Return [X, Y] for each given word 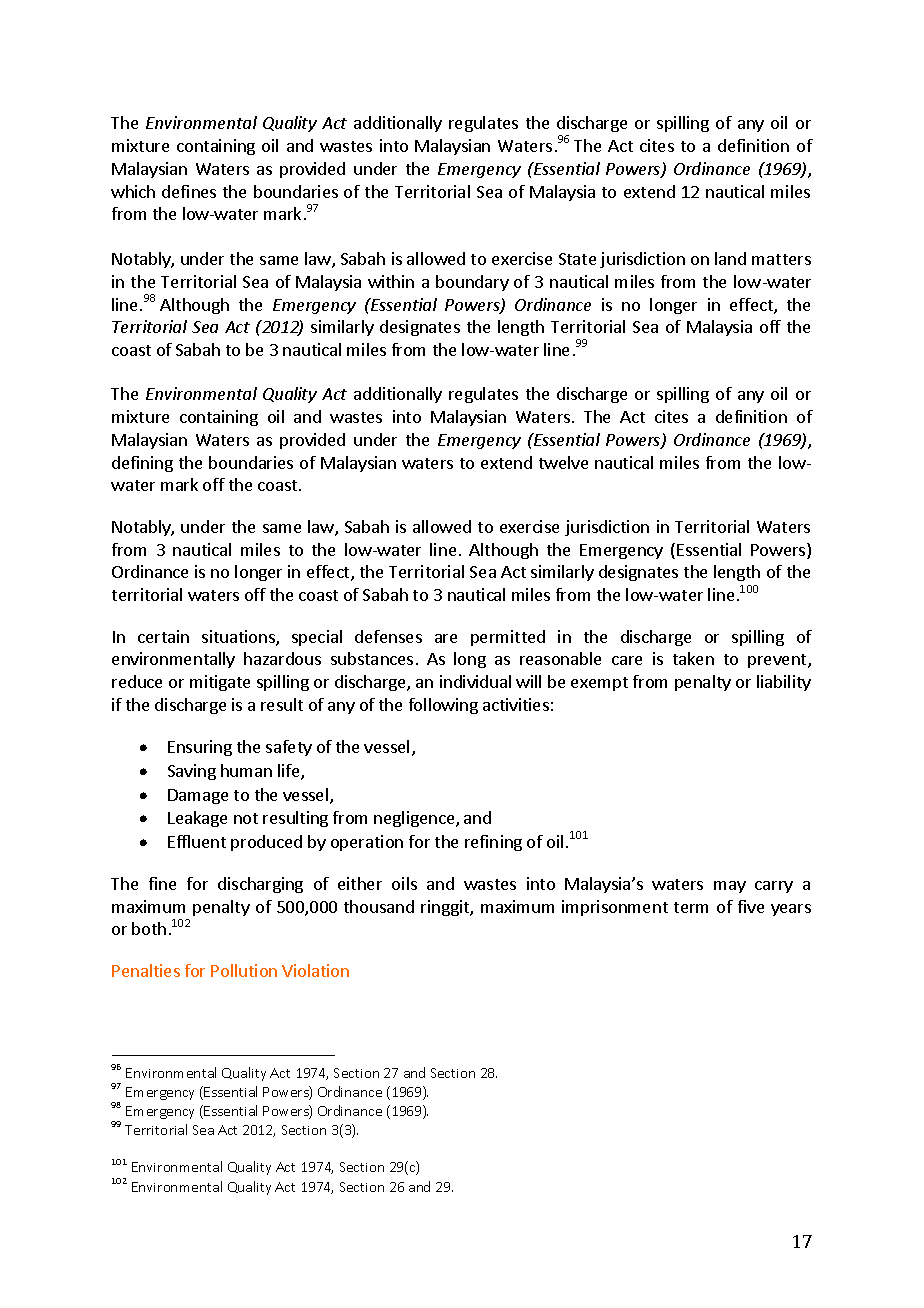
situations [239, 638]
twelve [563, 462]
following [443, 706]
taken [693, 658]
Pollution [244, 970]
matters [781, 259]
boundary [472, 283]
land [730, 258]
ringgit [446, 908]
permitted [508, 638]
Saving [192, 772]
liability [784, 683]
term [691, 907]
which [133, 191]
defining [142, 464]
